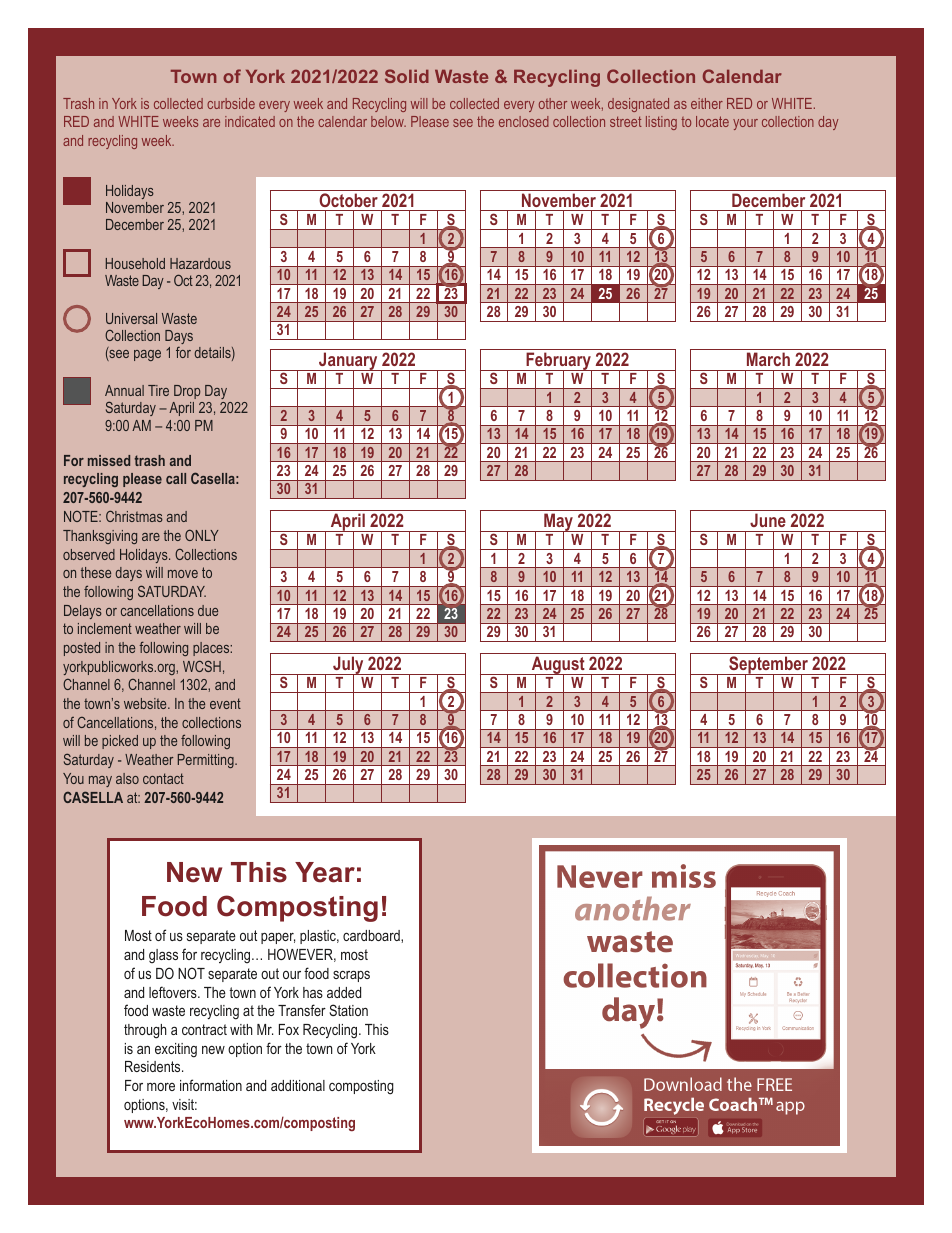 Image resolution: width=952 pixels, height=1233 pixels. Describe the element at coordinates (208, 610) in the document. I see `due` at that location.
